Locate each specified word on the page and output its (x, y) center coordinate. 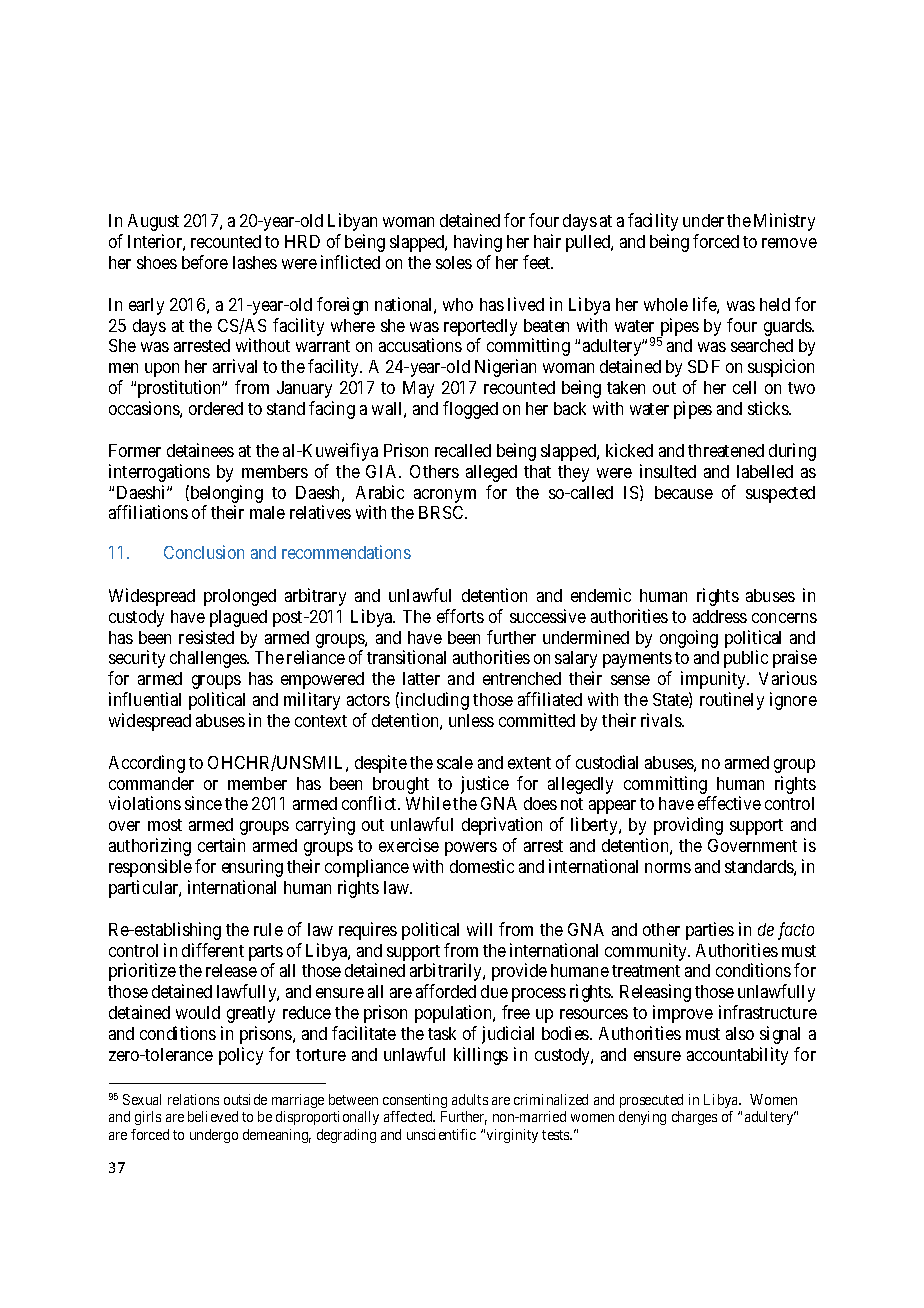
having (478, 243)
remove (789, 243)
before (205, 262)
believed (213, 1116)
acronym (445, 496)
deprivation (502, 826)
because (684, 492)
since (203, 803)
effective (729, 803)
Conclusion (204, 552)
